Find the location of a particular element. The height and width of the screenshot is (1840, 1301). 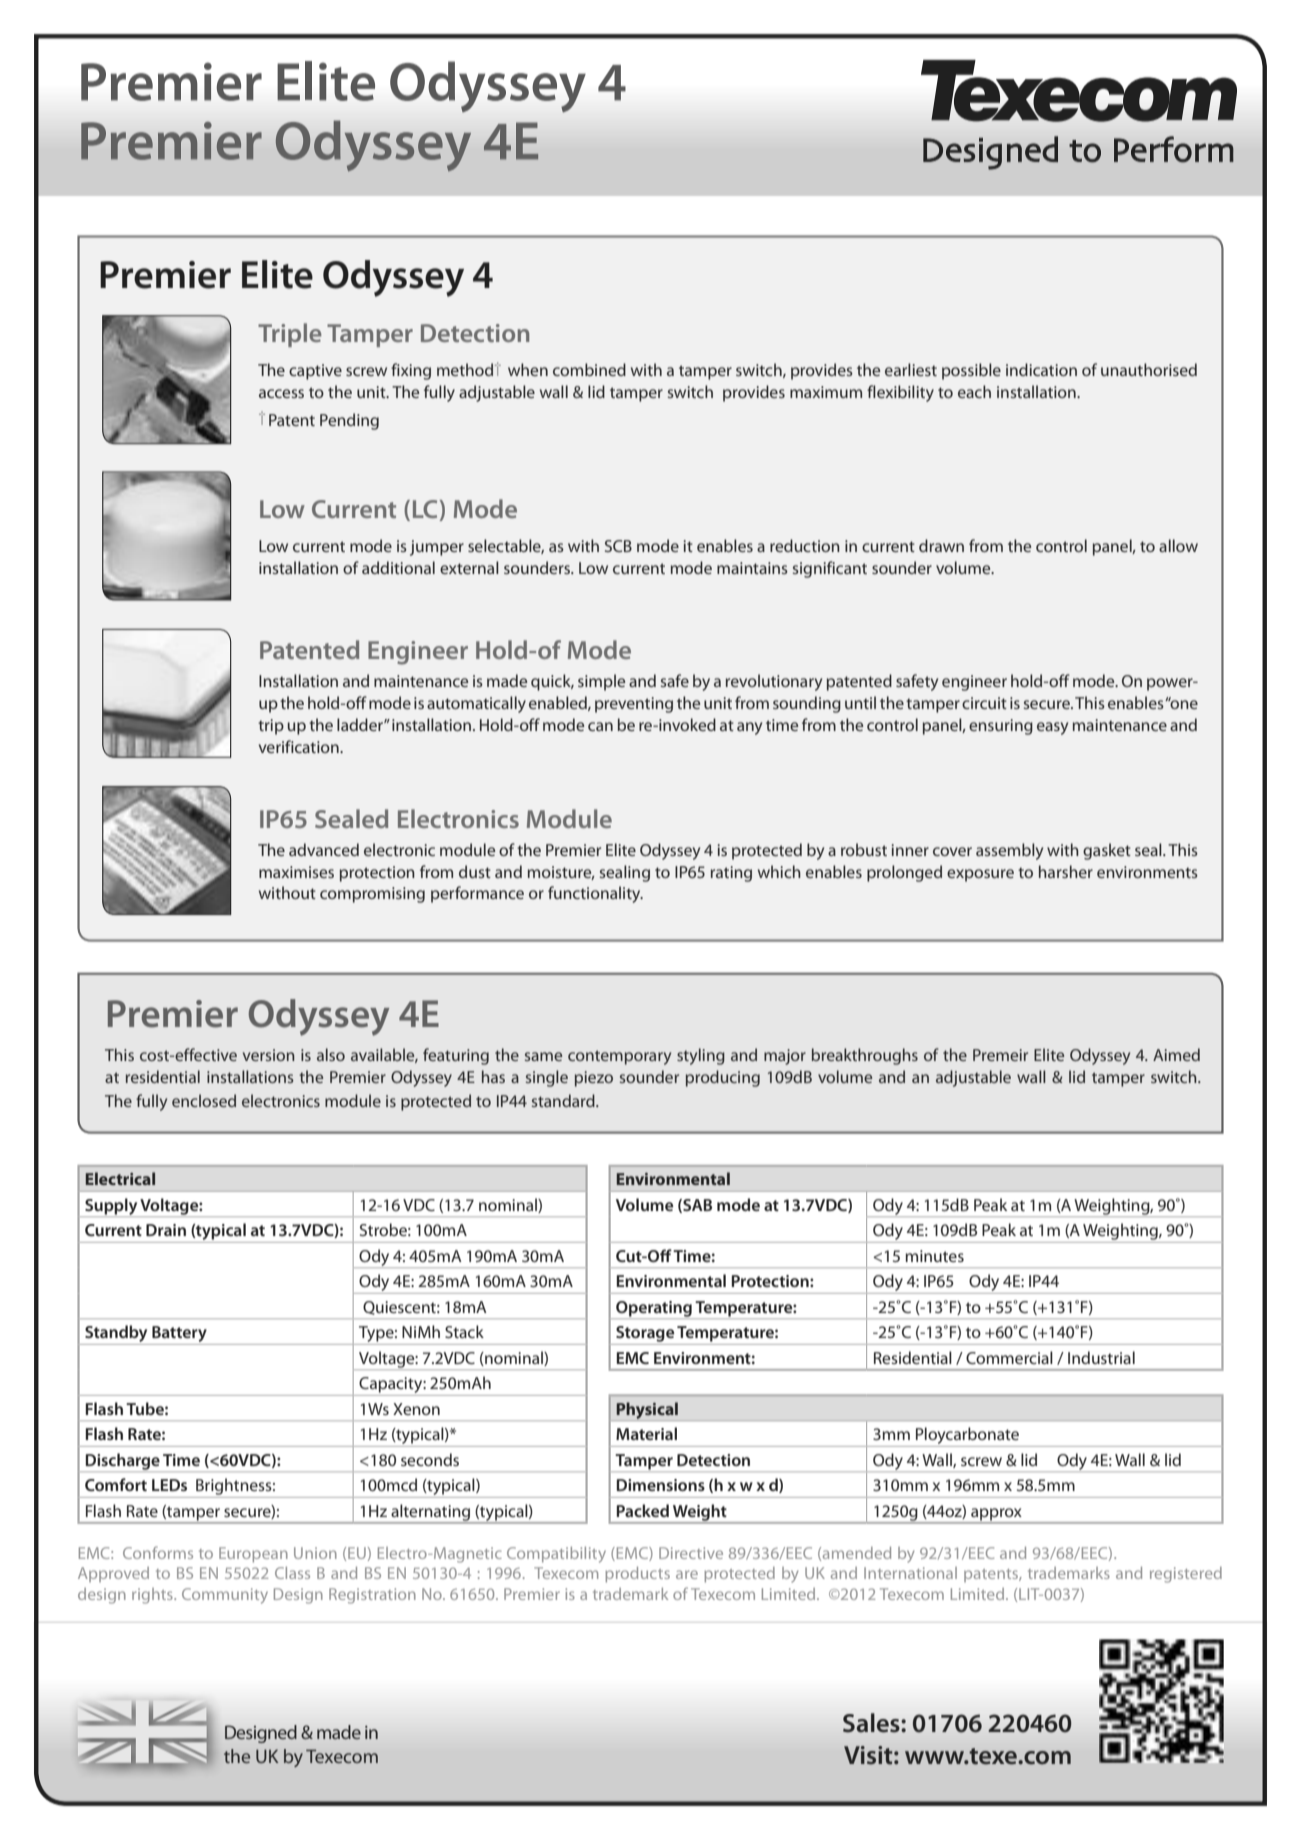

access is located at coordinates (281, 393).
